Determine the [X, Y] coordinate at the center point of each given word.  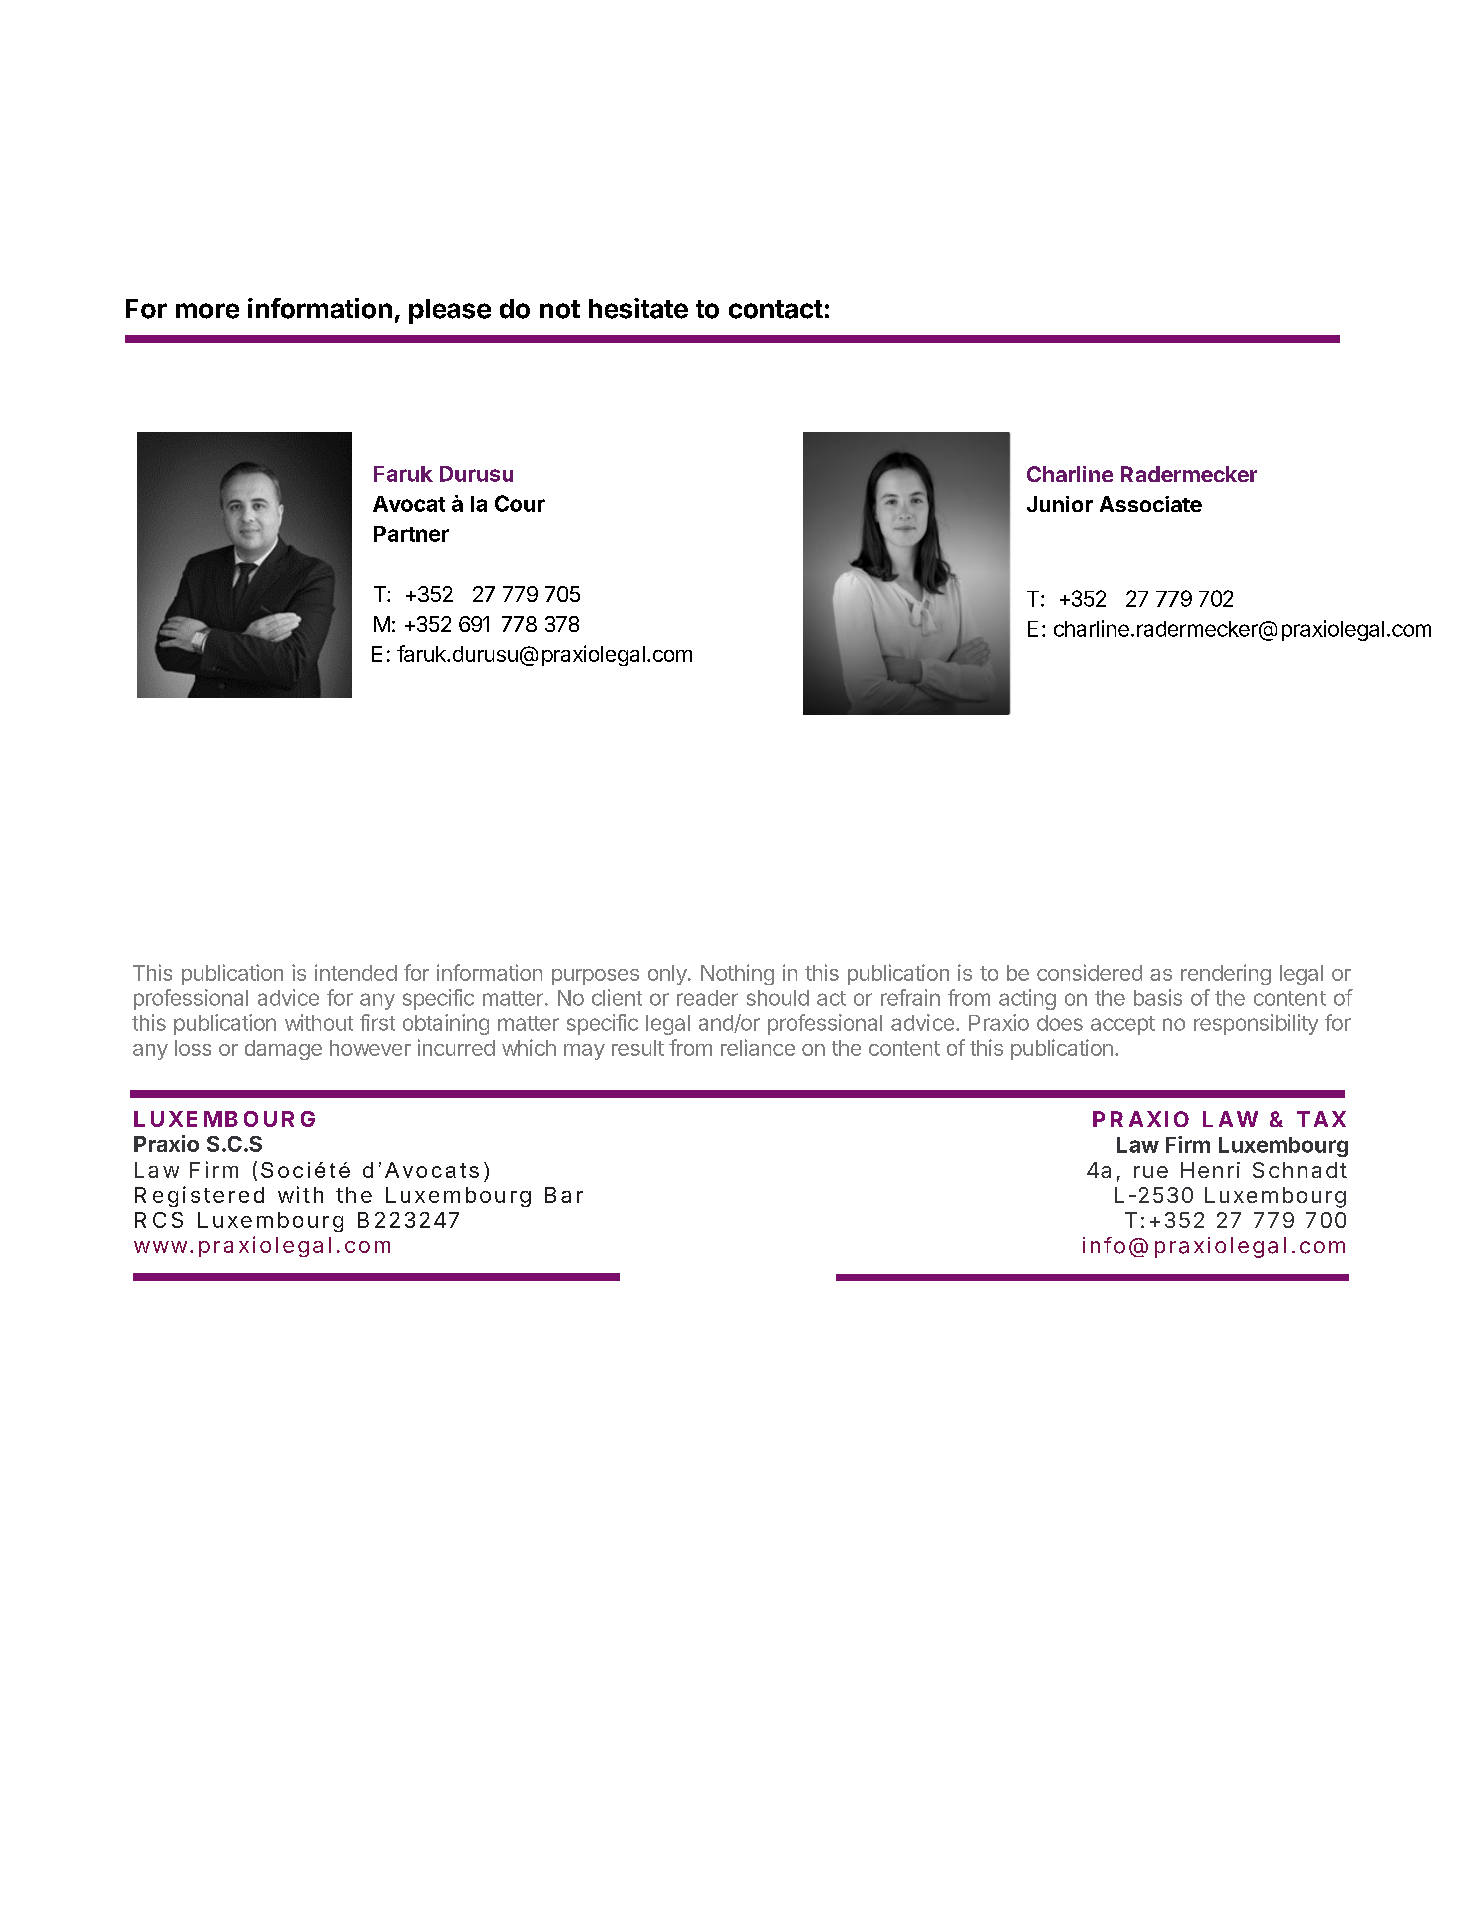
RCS [159, 1220]
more [207, 311]
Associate [1151, 504]
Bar [564, 1195]
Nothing [737, 974]
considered [1089, 972]
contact [776, 309]
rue [1151, 1172]
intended [356, 972]
